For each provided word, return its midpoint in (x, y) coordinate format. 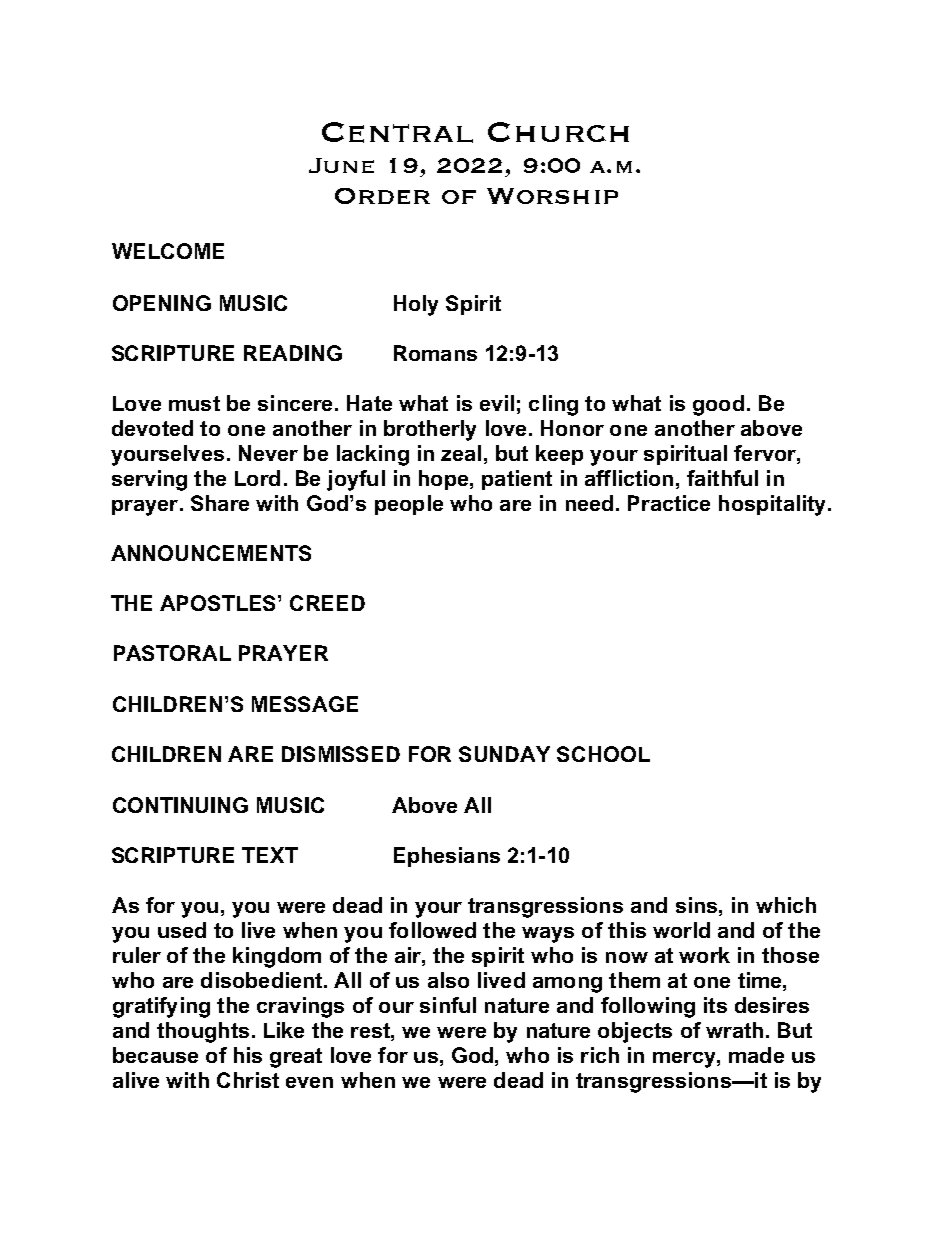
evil (497, 403)
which (786, 905)
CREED (327, 603)
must (194, 403)
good (718, 405)
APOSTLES (219, 603)
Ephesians (447, 857)
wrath (734, 1030)
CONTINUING (180, 805)
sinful (448, 1005)
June (341, 165)
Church (558, 132)
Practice (669, 503)
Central (397, 132)
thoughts (203, 1032)
